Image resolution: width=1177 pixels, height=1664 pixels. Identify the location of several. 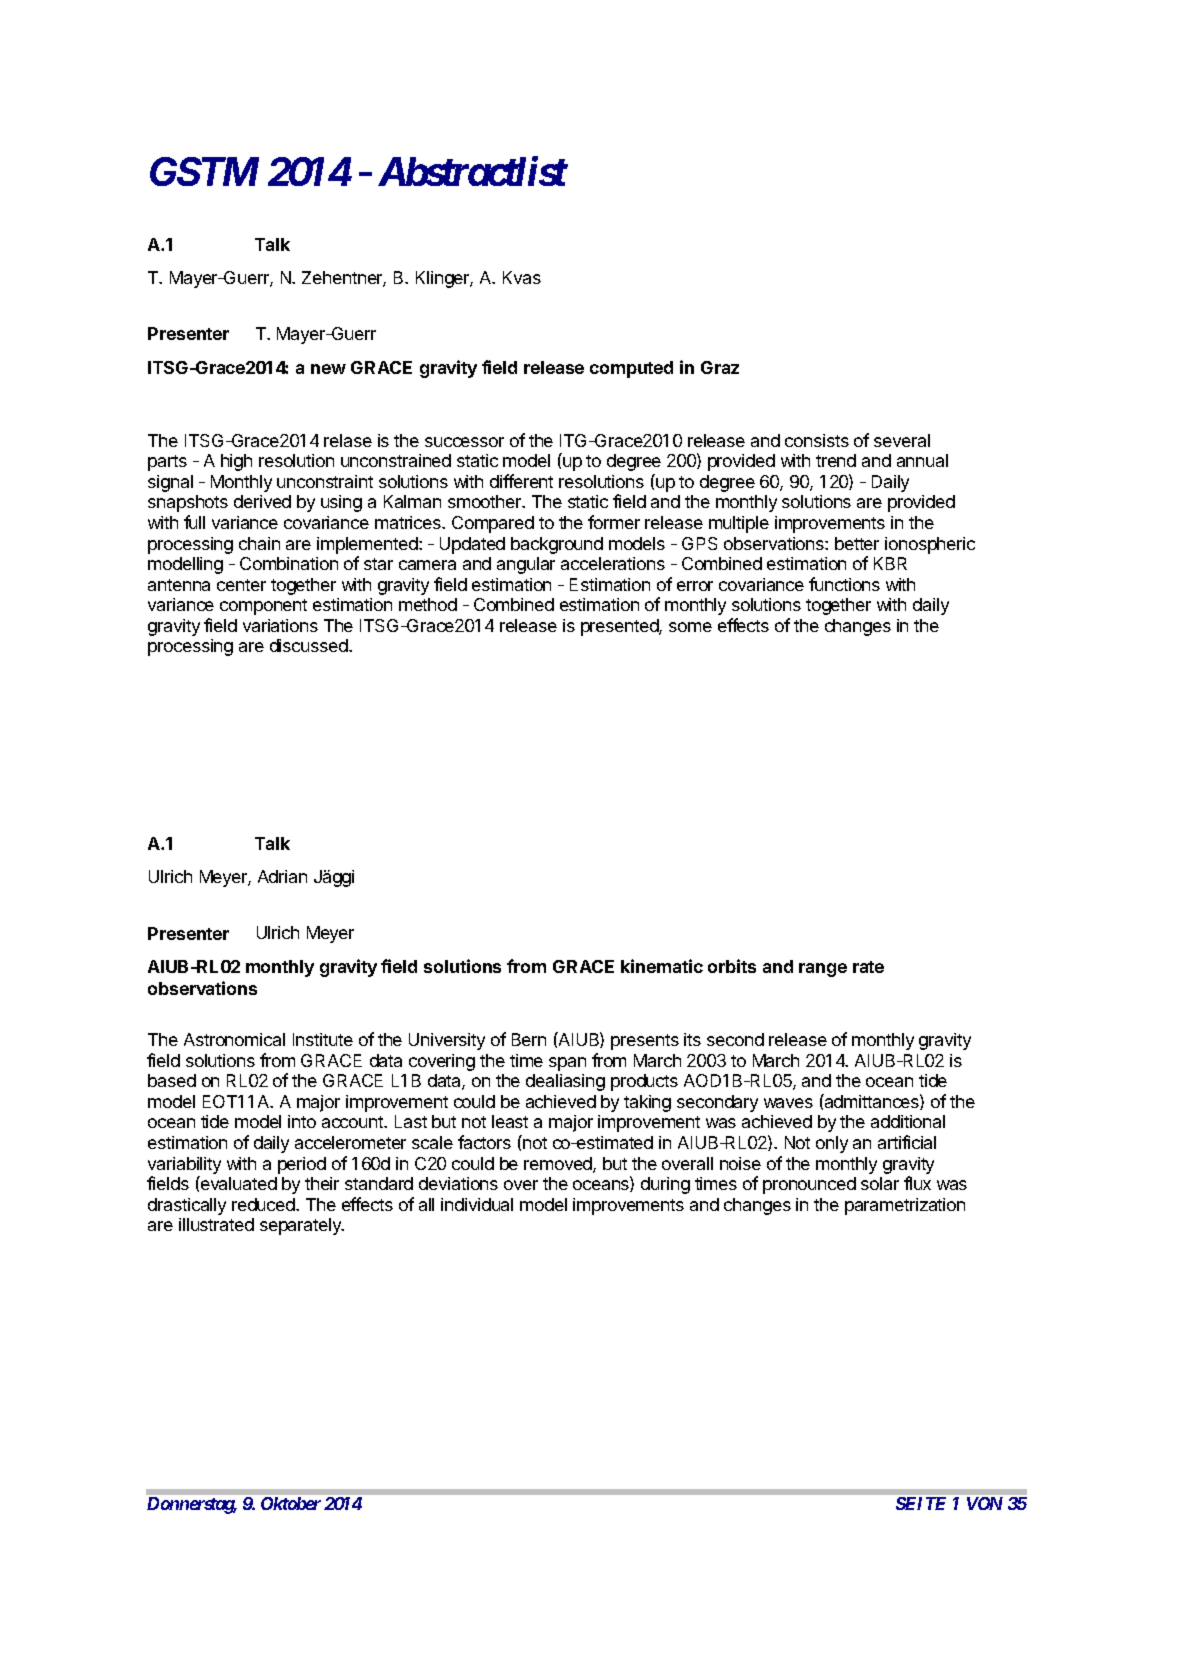
(902, 440).
